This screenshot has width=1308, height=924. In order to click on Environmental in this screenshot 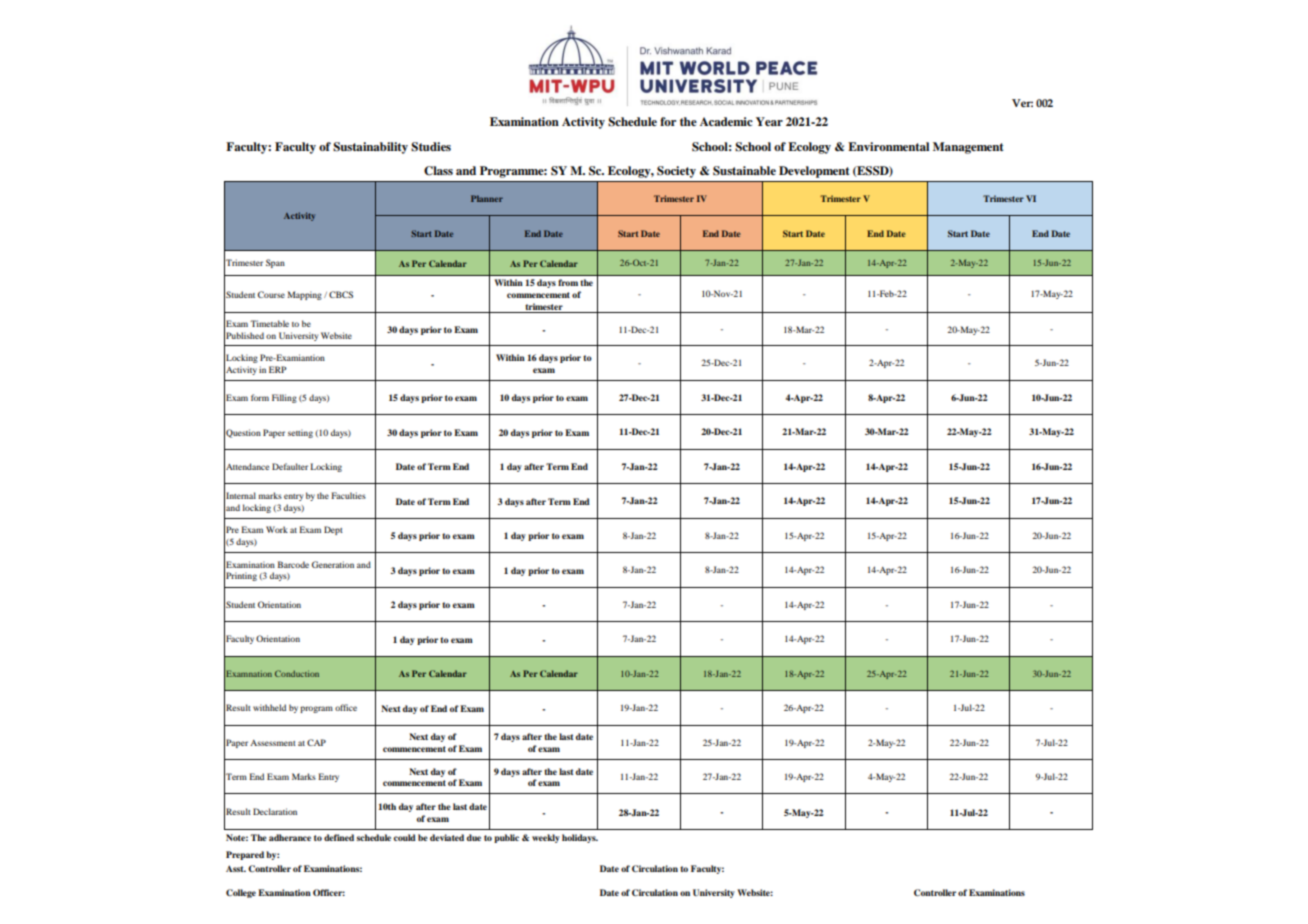, I will do `click(888, 146)`.
